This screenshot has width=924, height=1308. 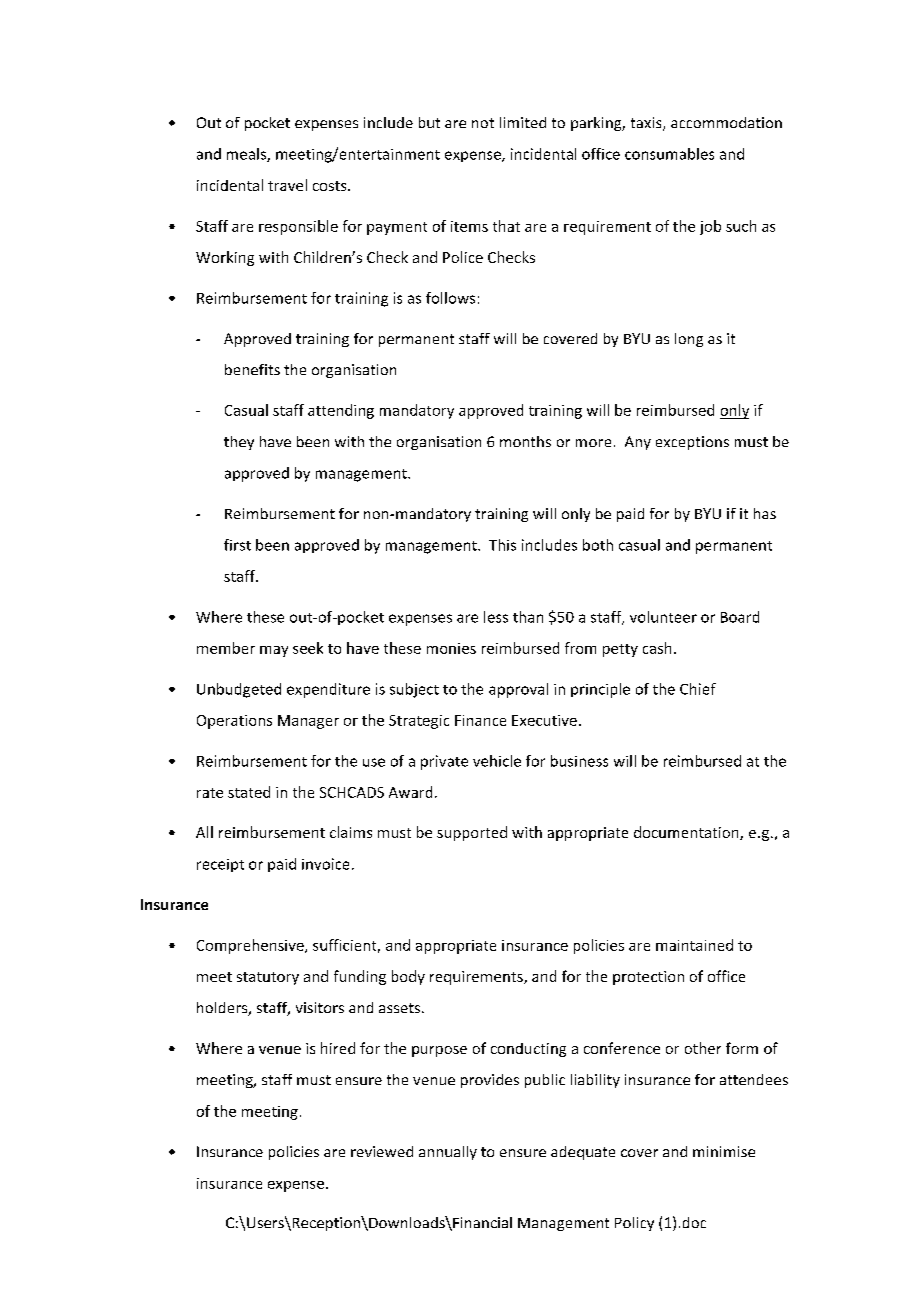 What do you see at coordinates (525, 441) in the screenshot?
I see `months` at bounding box center [525, 441].
